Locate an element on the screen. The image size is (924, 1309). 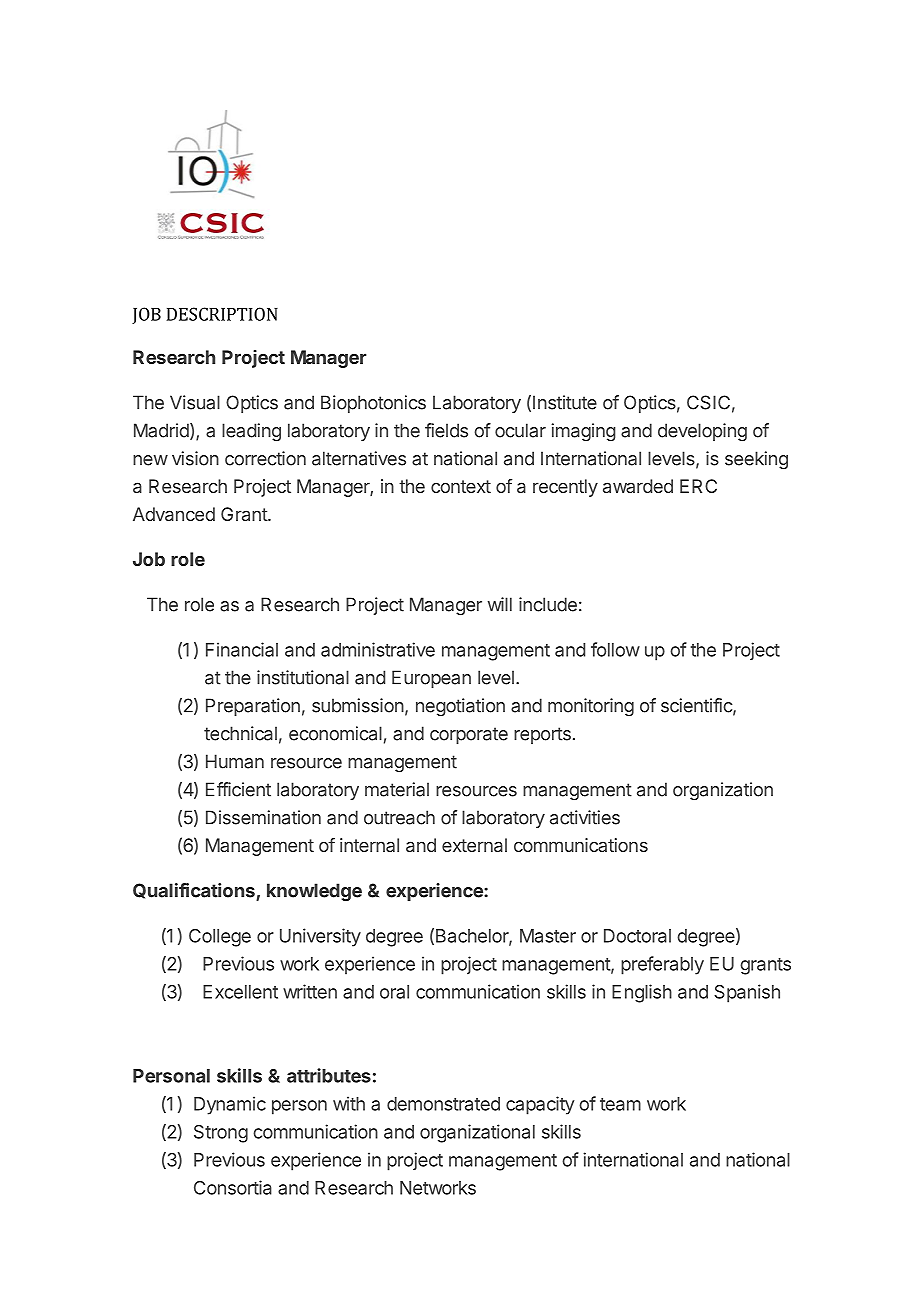
fields is located at coordinates (446, 430).
